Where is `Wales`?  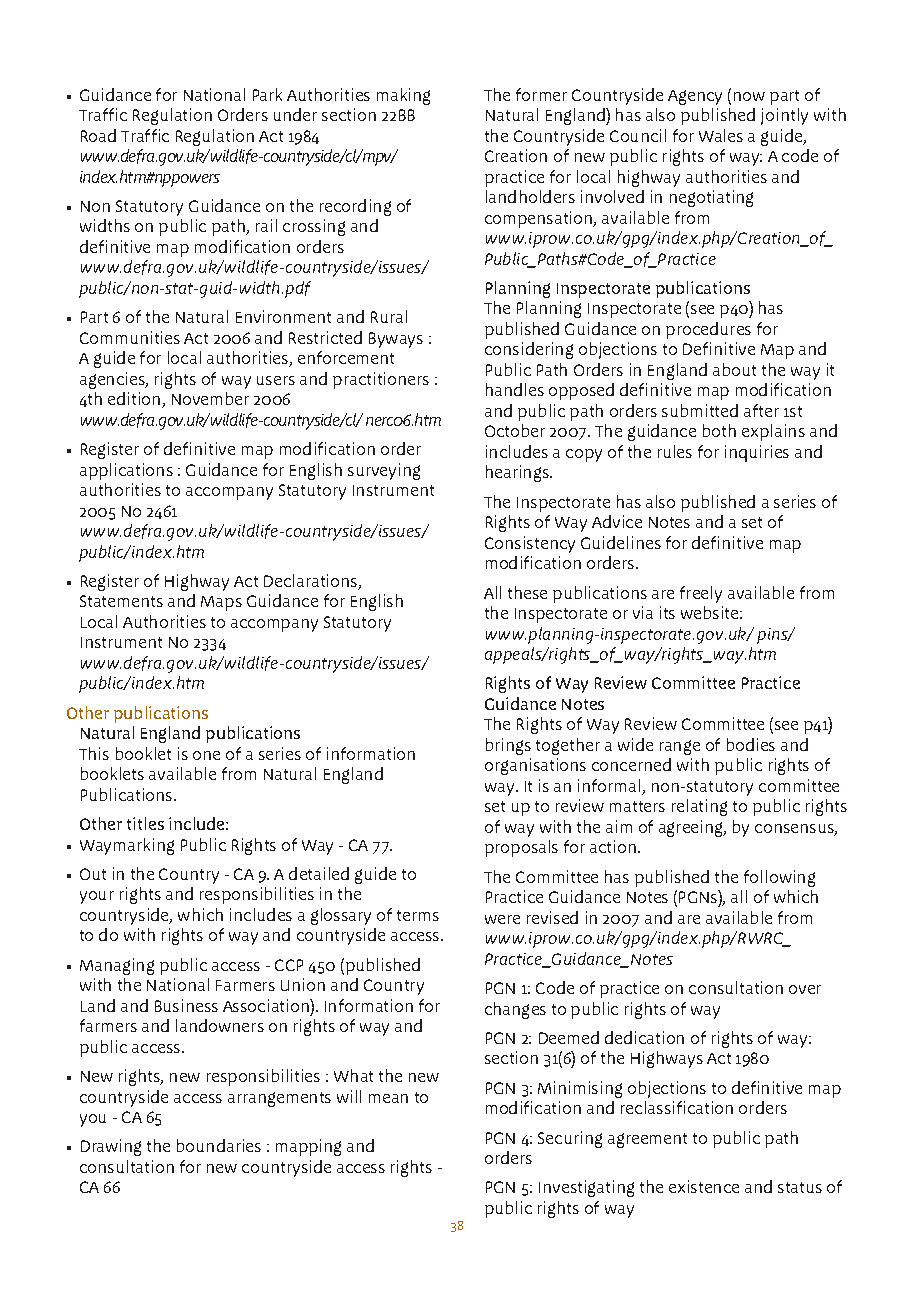
Wales is located at coordinates (721, 135).
